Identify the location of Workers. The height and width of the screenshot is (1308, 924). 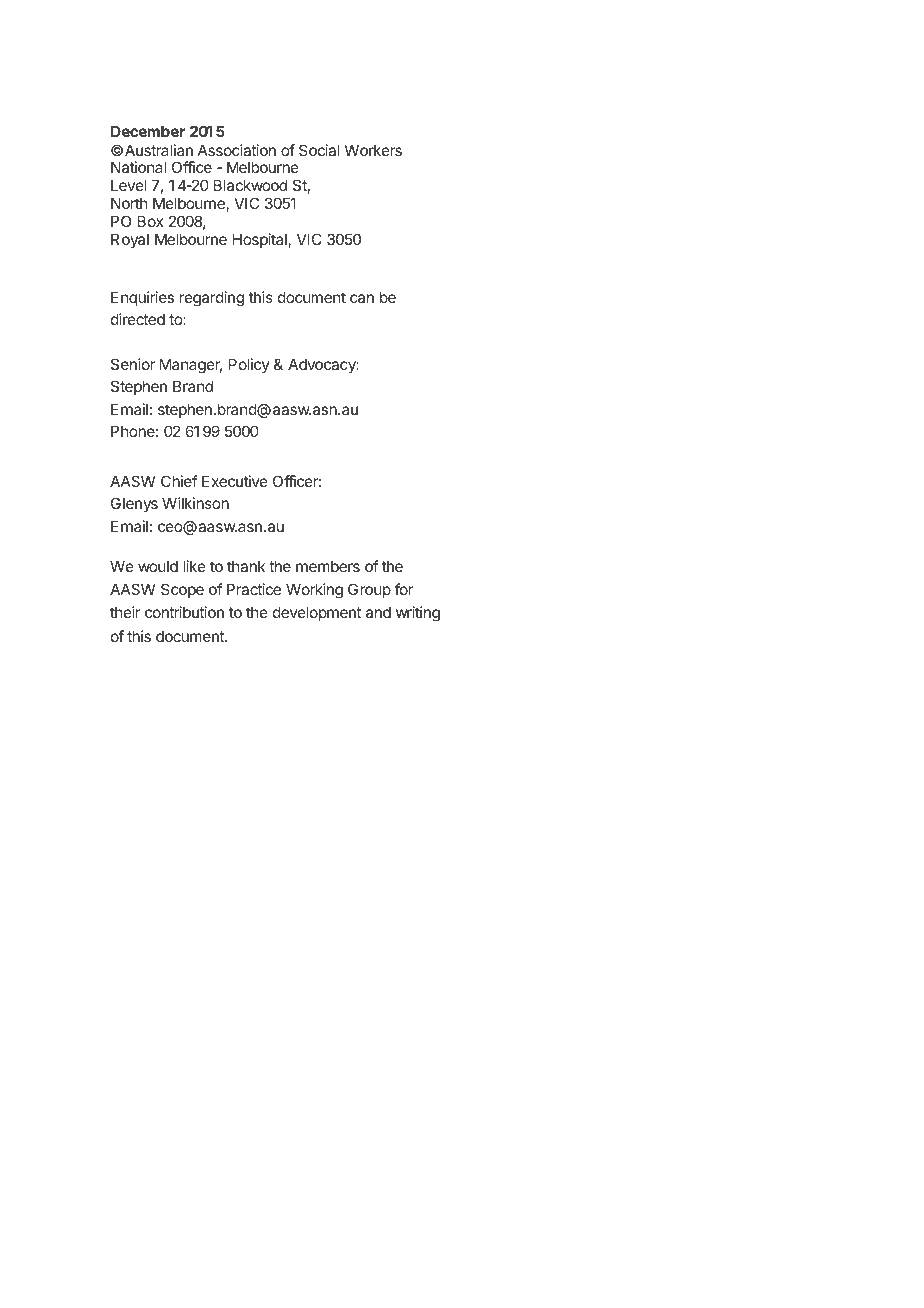
(373, 150).
